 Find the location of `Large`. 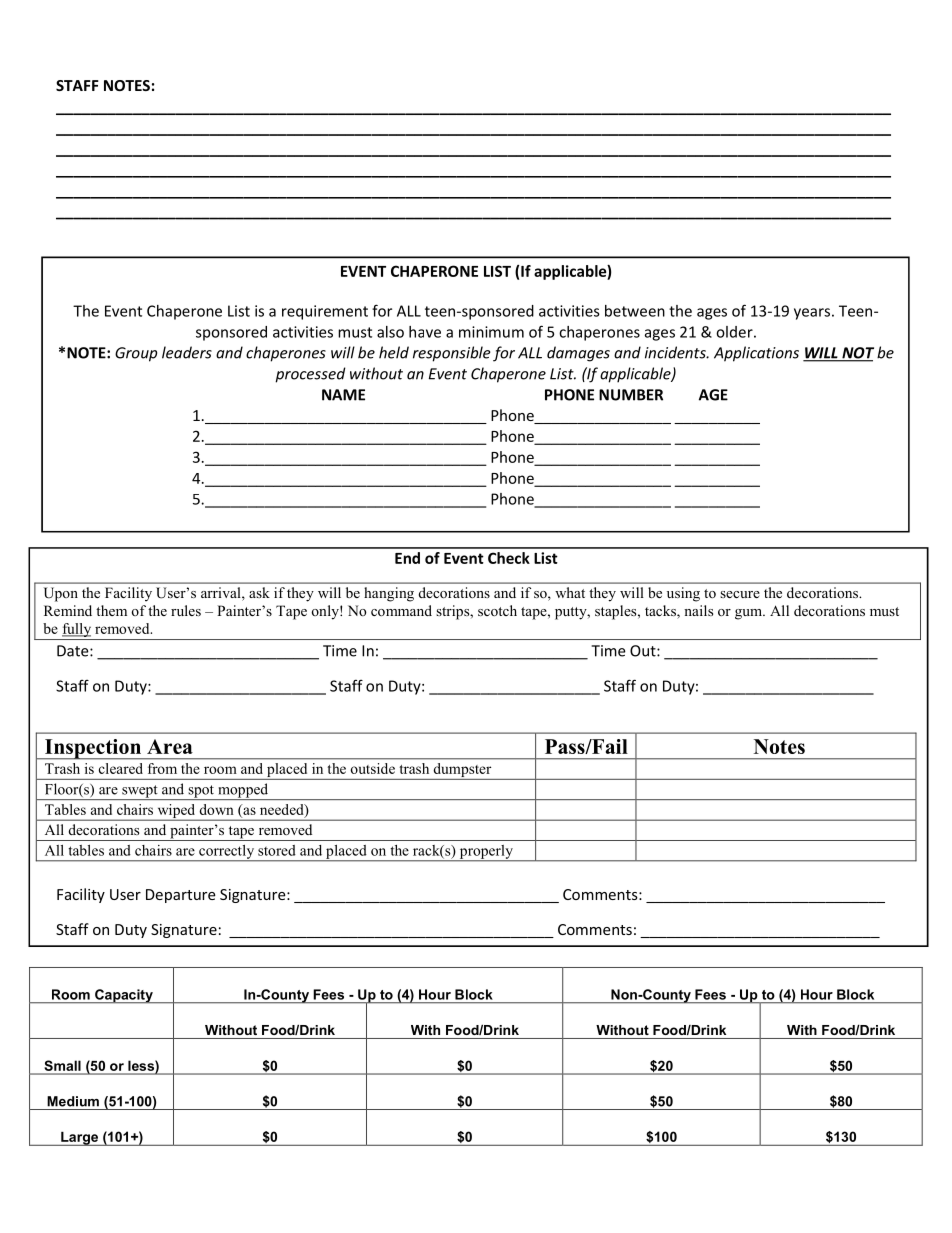

Large is located at coordinates (79, 1138).
